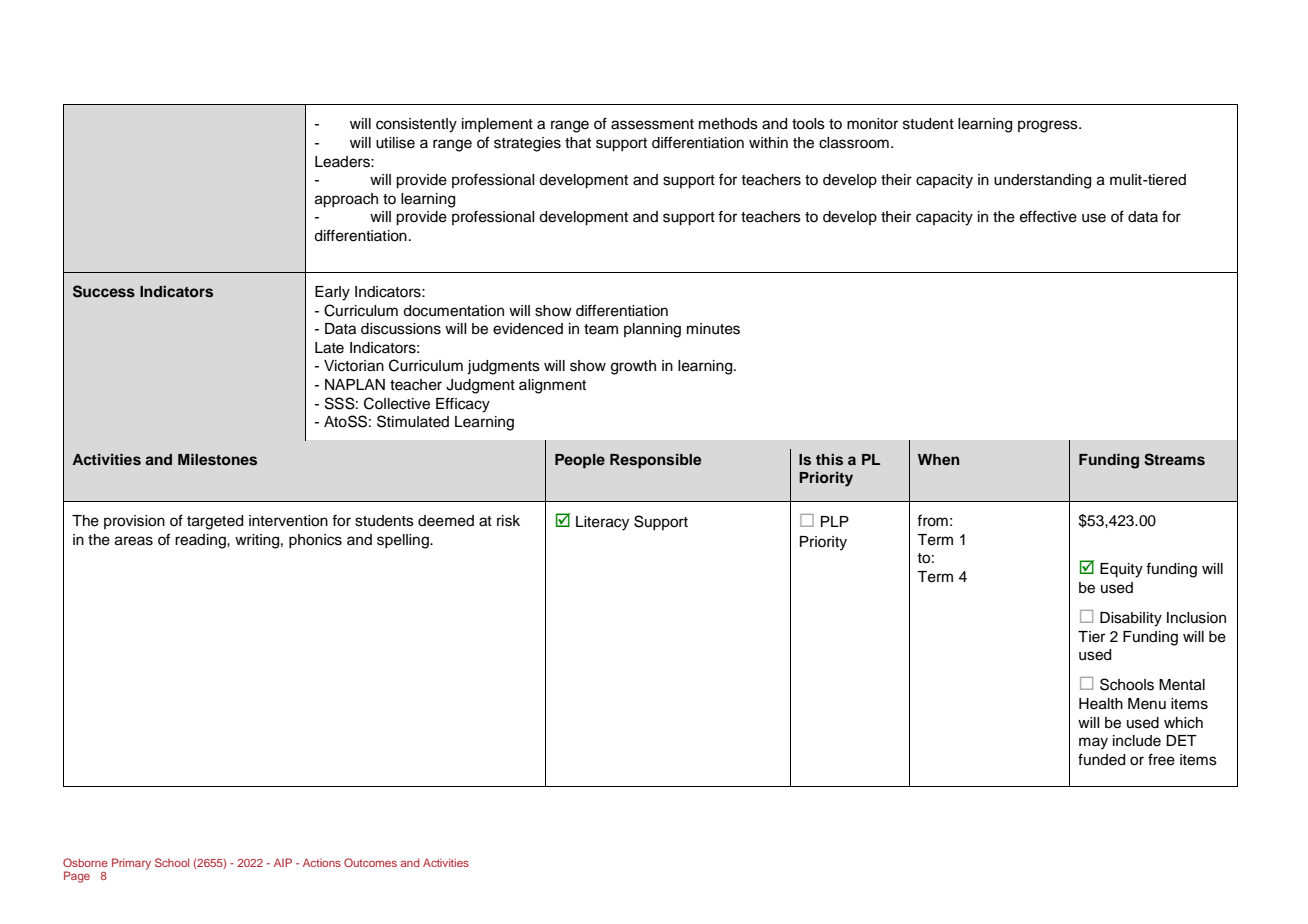 The image size is (1308, 924). What do you see at coordinates (1049, 126) in the image?
I see `progress` at bounding box center [1049, 126].
